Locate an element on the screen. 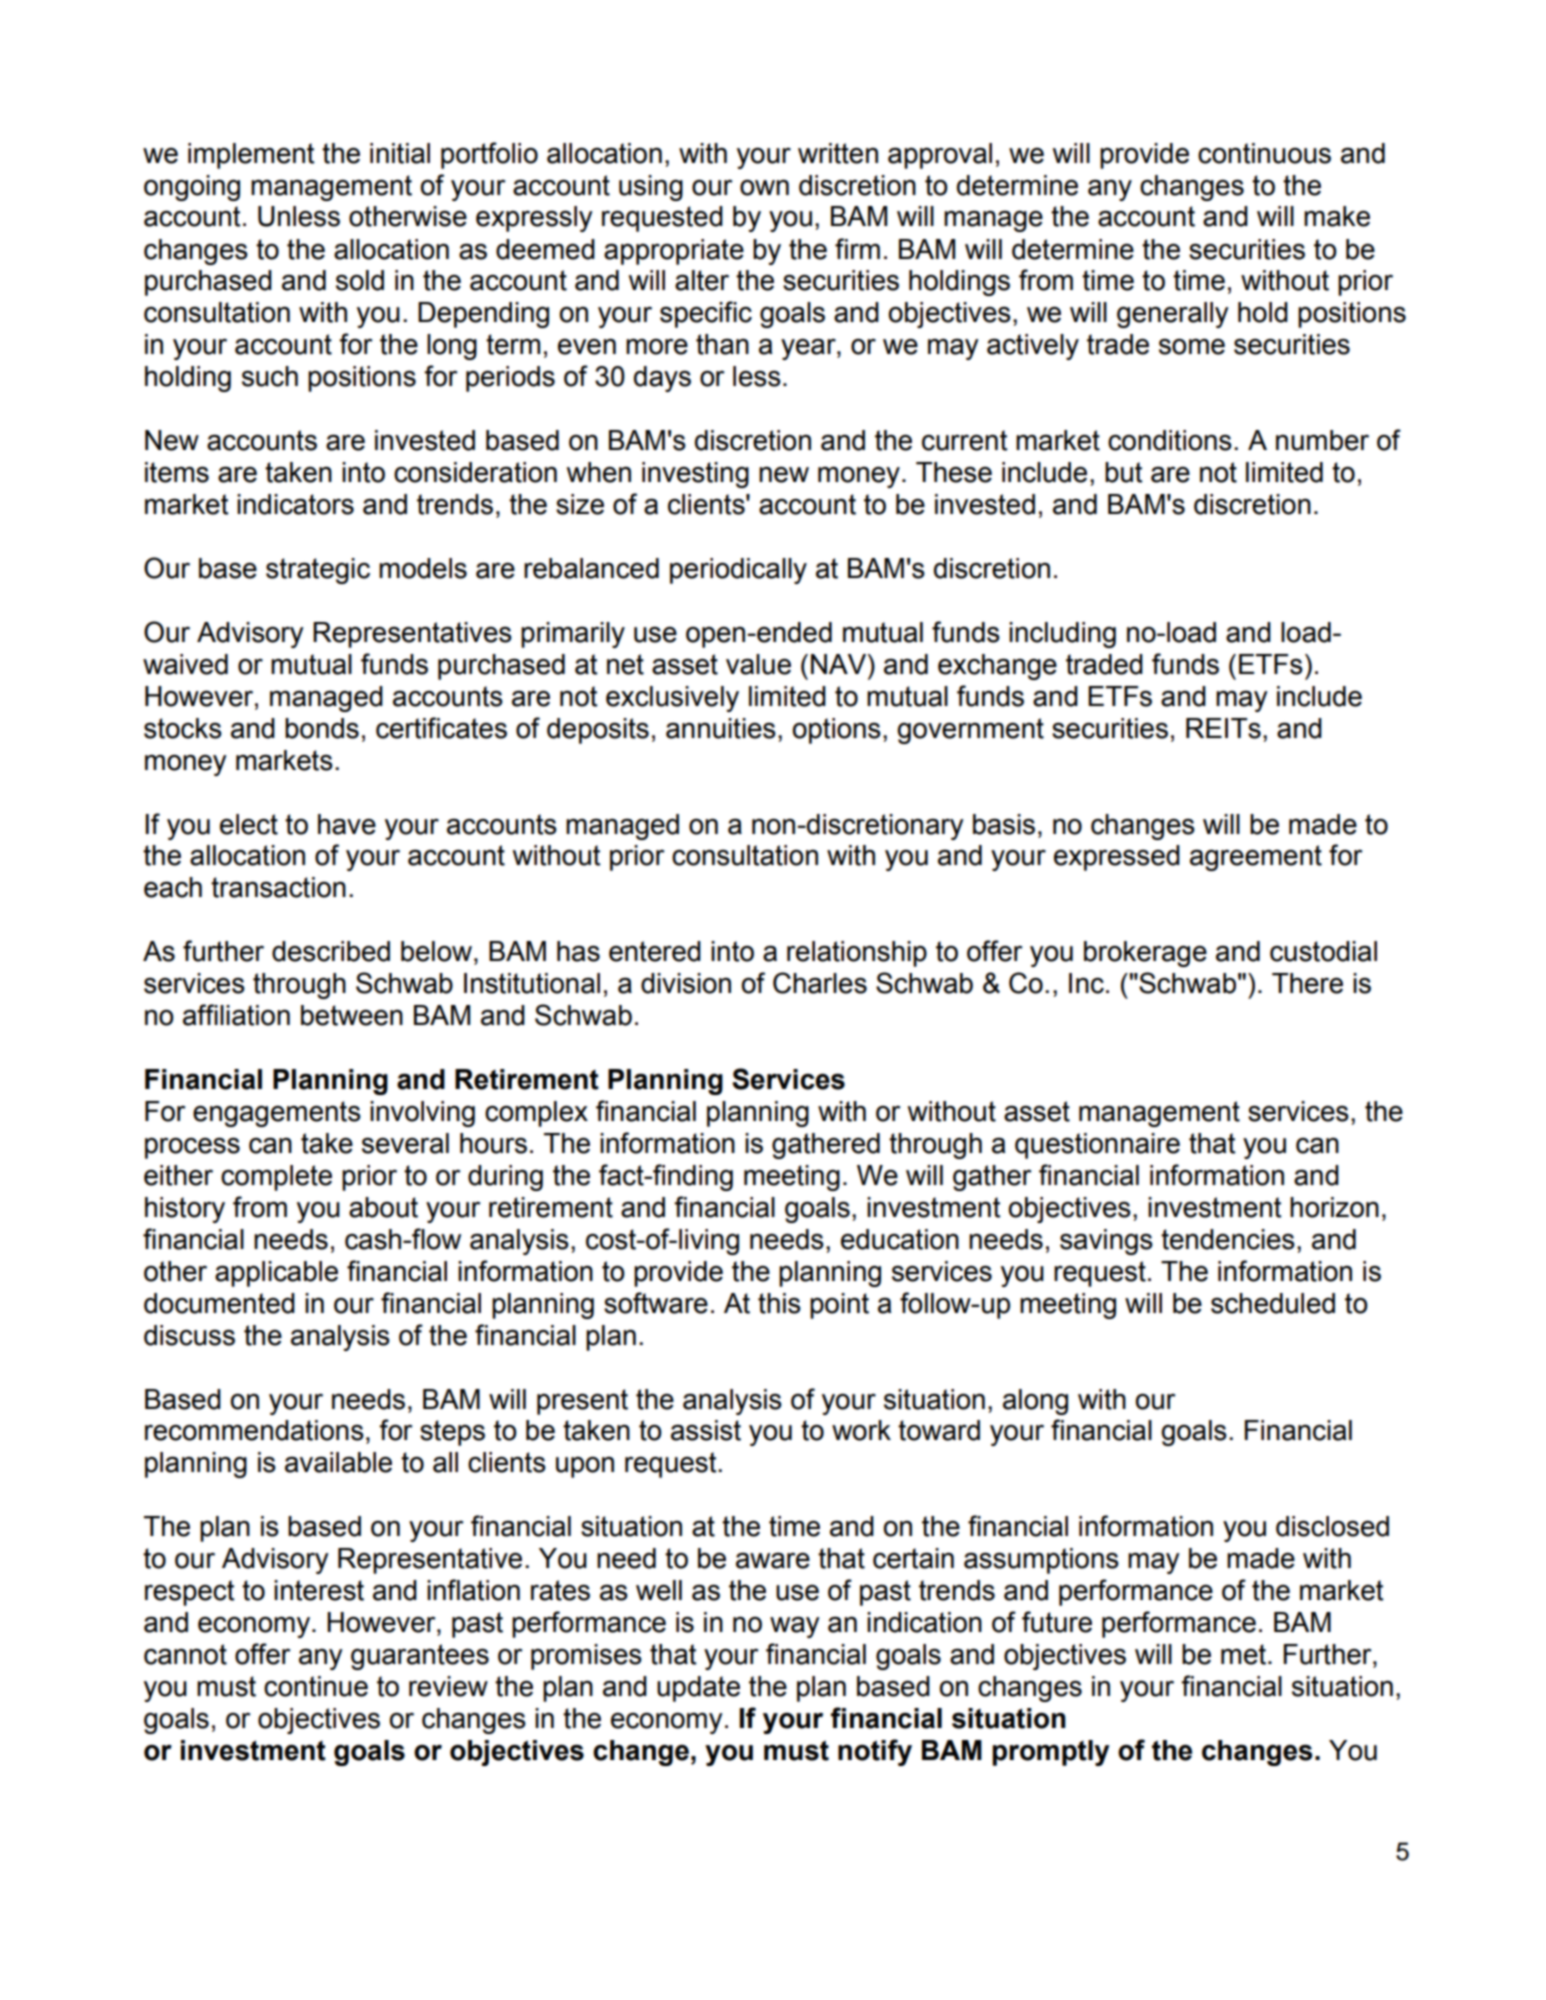  including is located at coordinates (1062, 635).
